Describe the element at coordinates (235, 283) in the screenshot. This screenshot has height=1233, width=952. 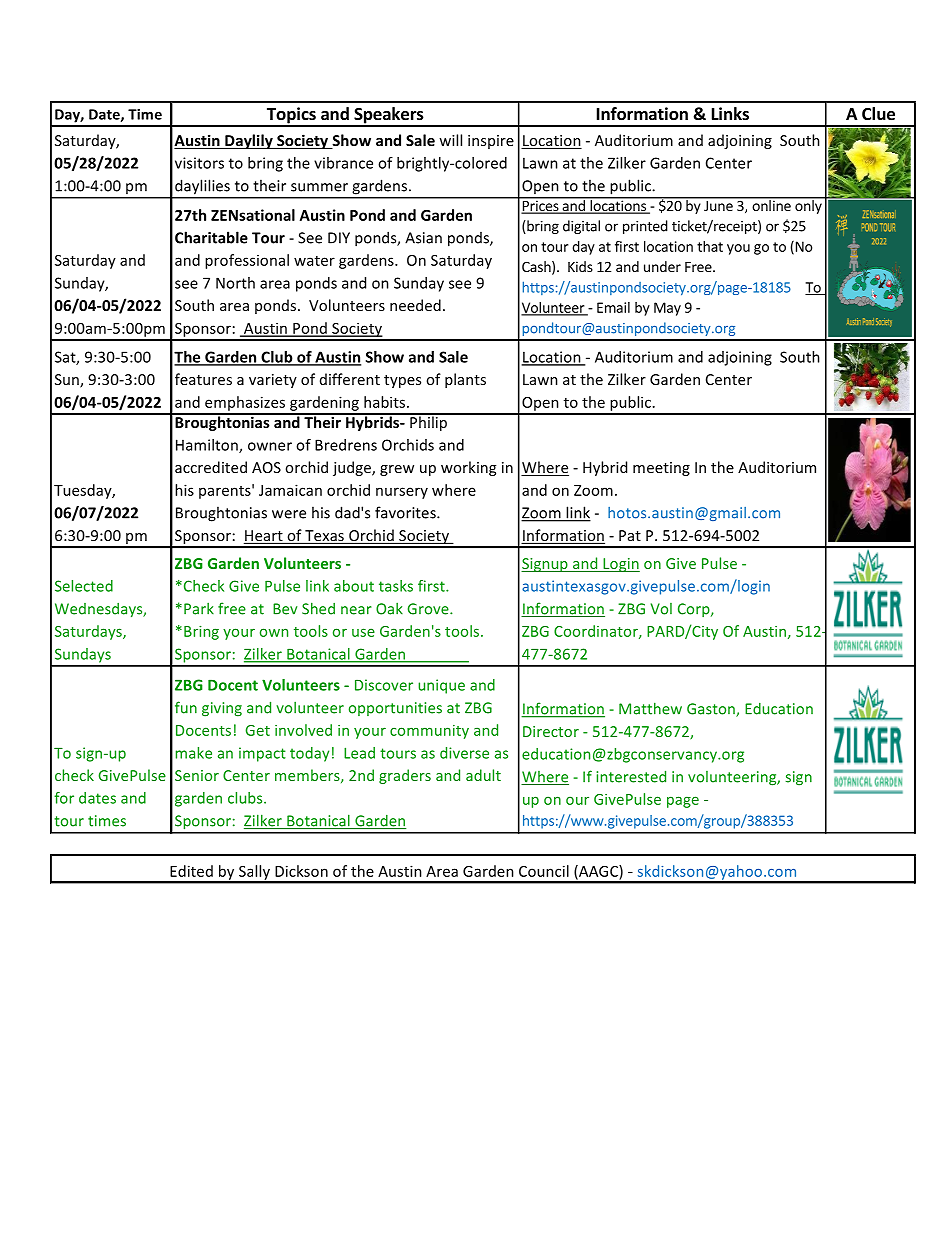
I see `North` at that location.
